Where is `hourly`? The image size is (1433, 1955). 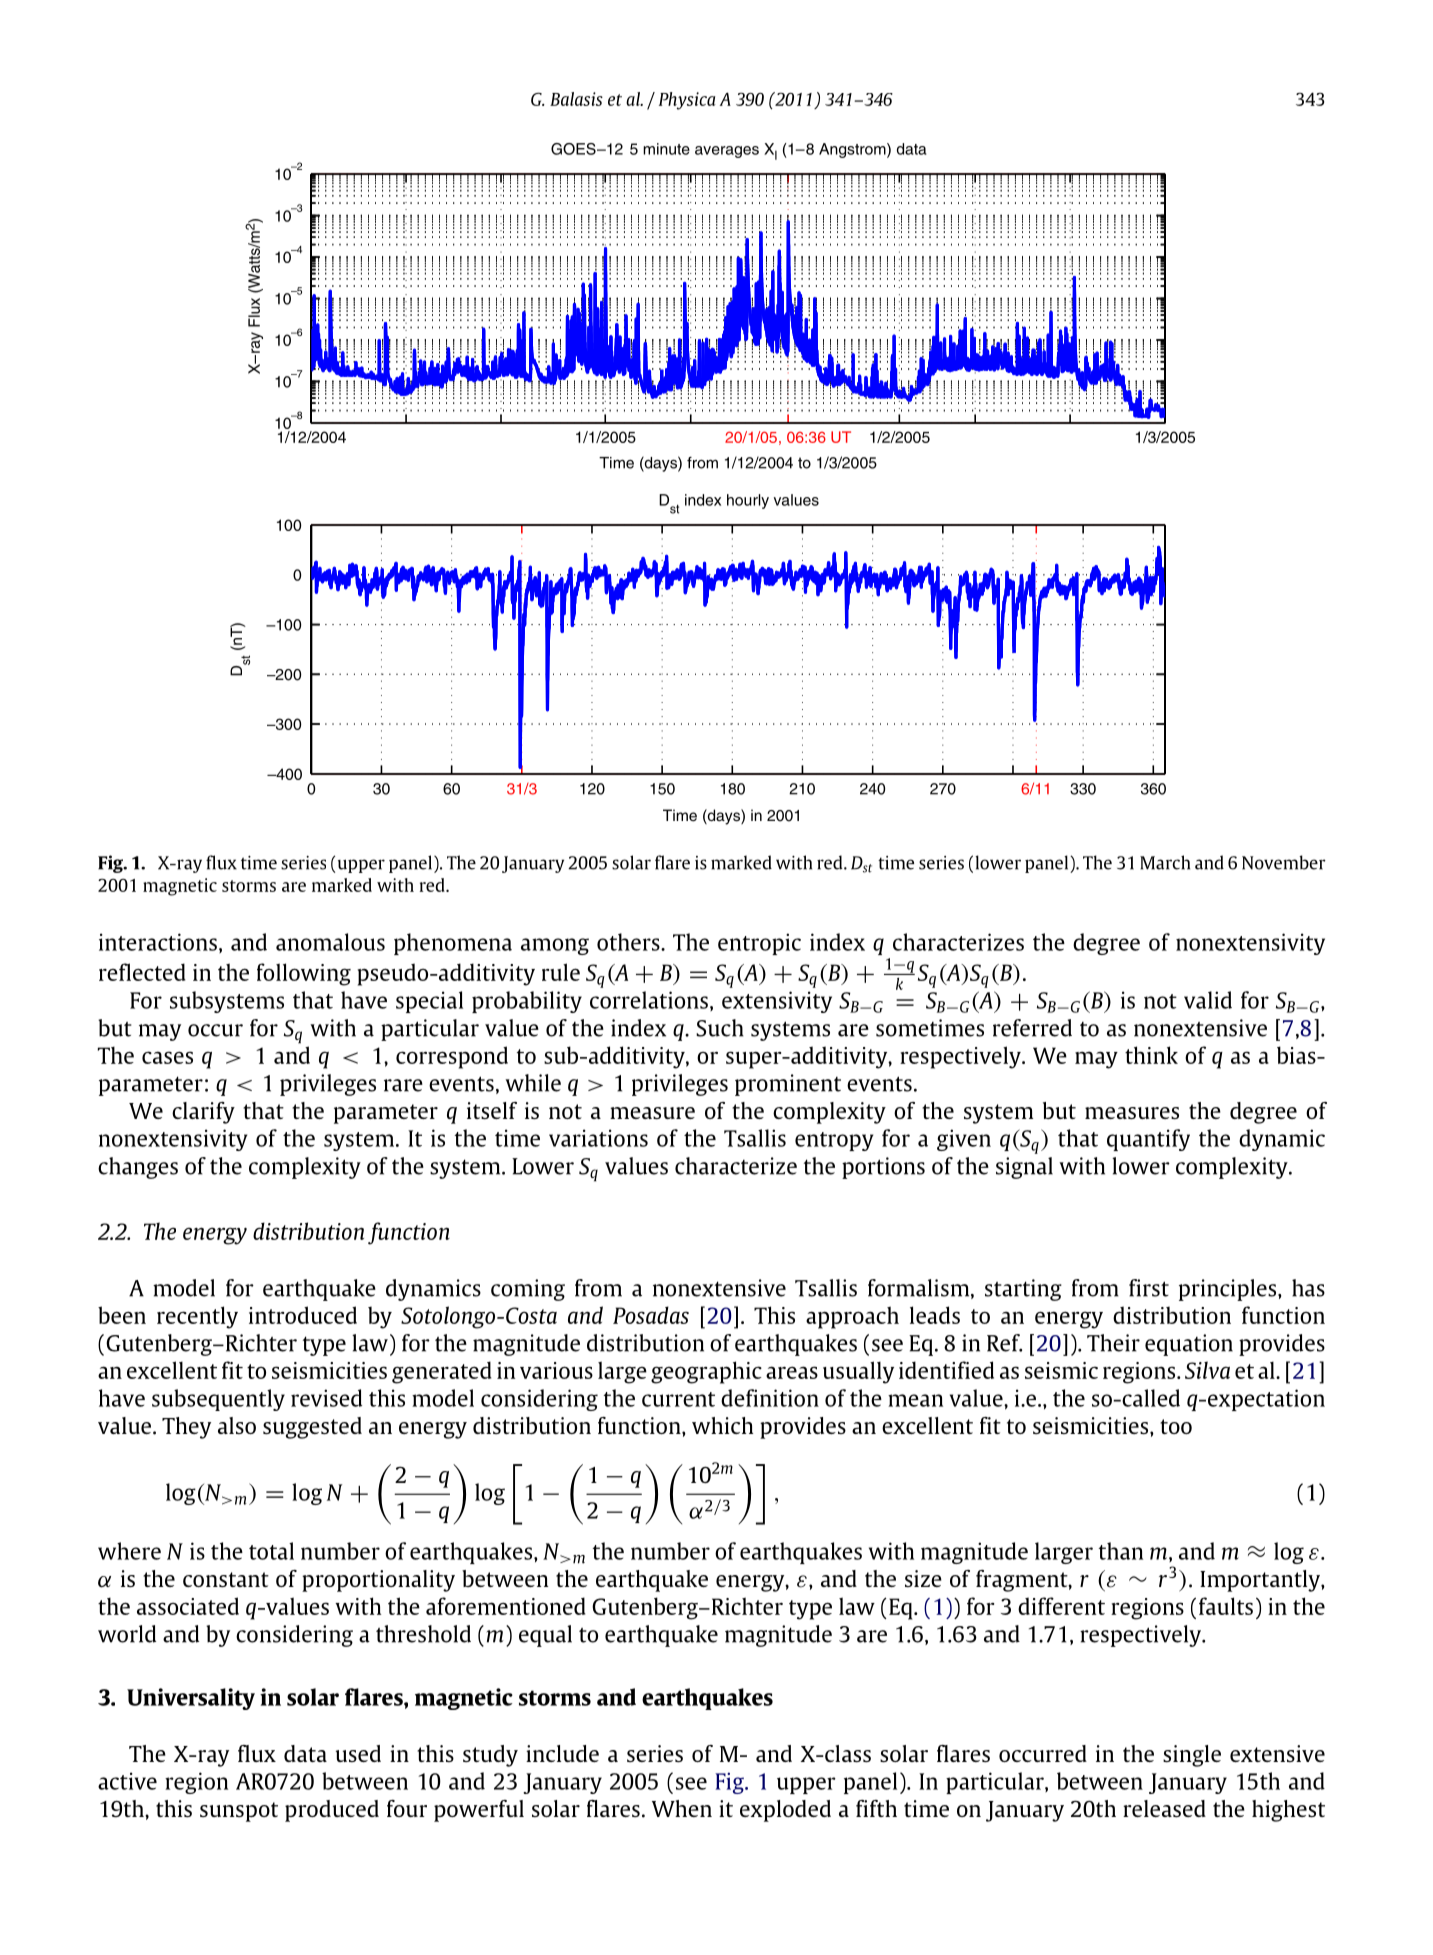 hourly is located at coordinates (748, 501).
